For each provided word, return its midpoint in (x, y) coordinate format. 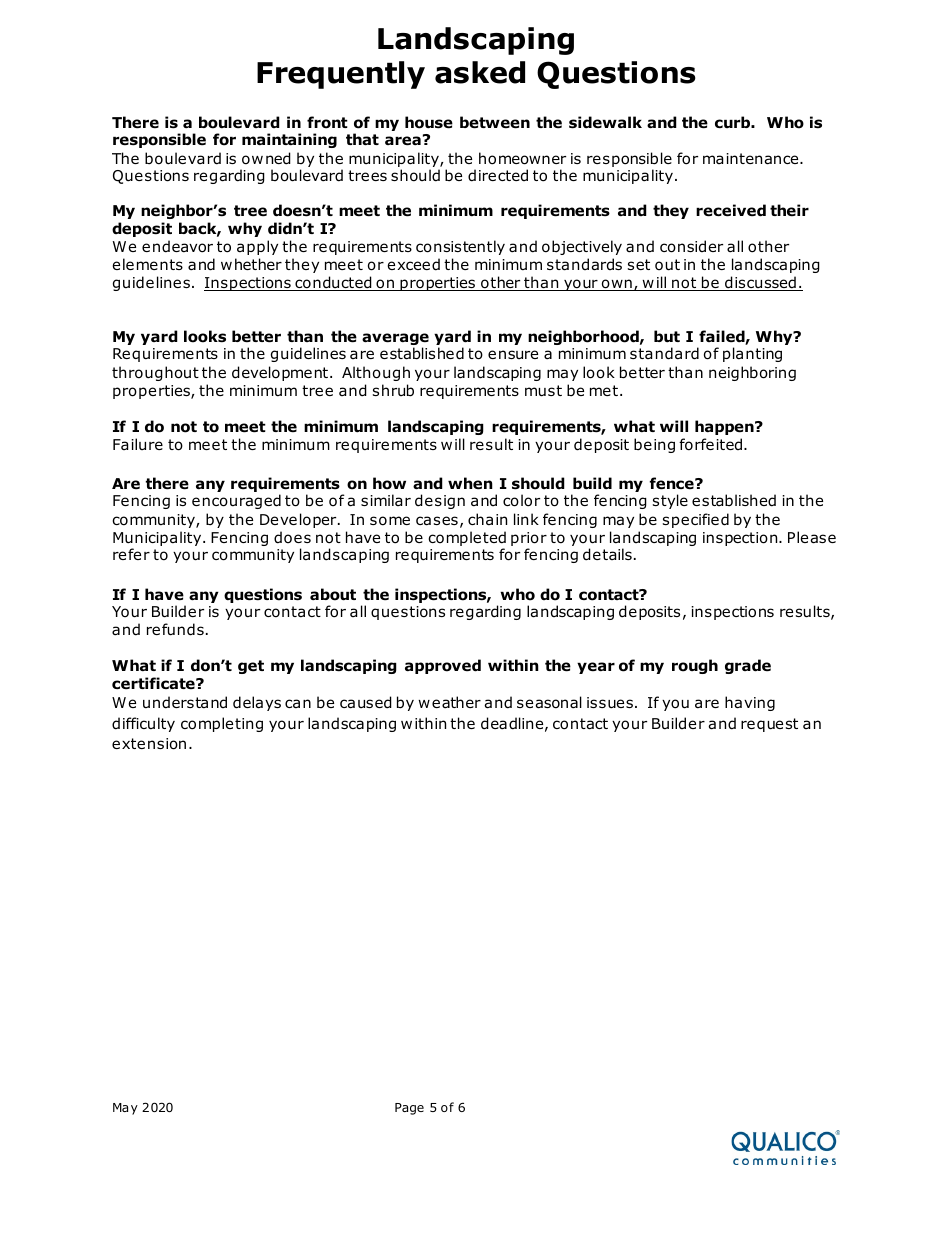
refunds (175, 629)
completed (467, 538)
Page (409, 1109)
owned (266, 158)
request (769, 725)
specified (696, 520)
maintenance (752, 159)
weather (449, 702)
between (495, 122)
